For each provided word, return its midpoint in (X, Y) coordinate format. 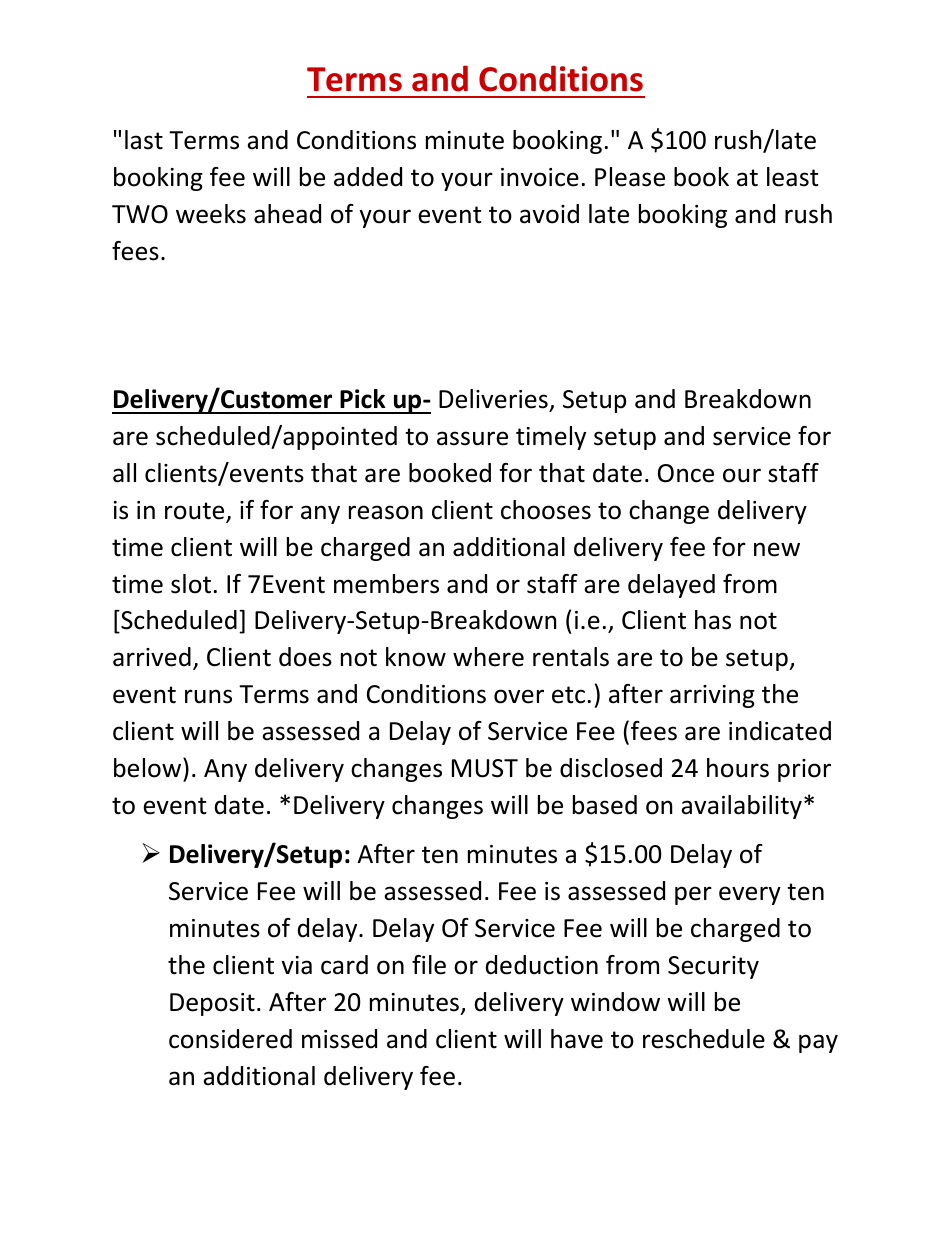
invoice (540, 177)
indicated (780, 731)
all (124, 473)
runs (208, 696)
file (429, 965)
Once (686, 473)
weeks (211, 214)
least (793, 177)
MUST (485, 768)
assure (472, 438)
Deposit (212, 1004)
